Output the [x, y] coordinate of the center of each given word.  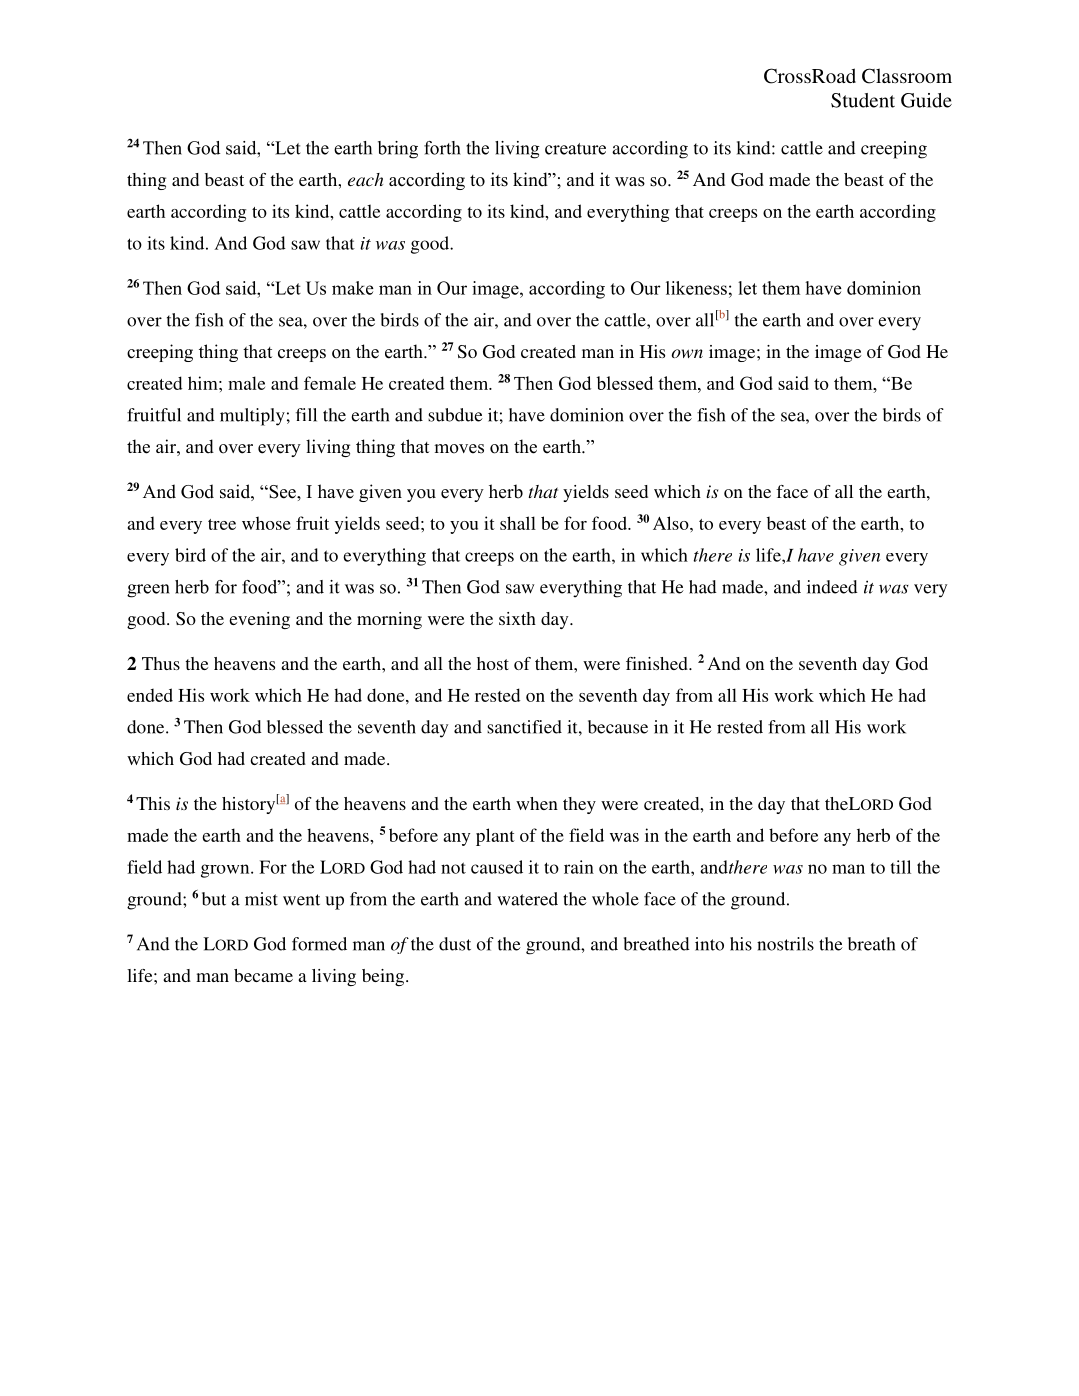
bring [398, 150]
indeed [832, 587]
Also [672, 523]
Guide [926, 100]
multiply [252, 417]
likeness [696, 288]
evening [259, 620]
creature [575, 149]
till [901, 867]
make [353, 288]
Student [863, 100]
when [537, 803]
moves [459, 449]
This [153, 803]
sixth [517, 618]
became [263, 975]
